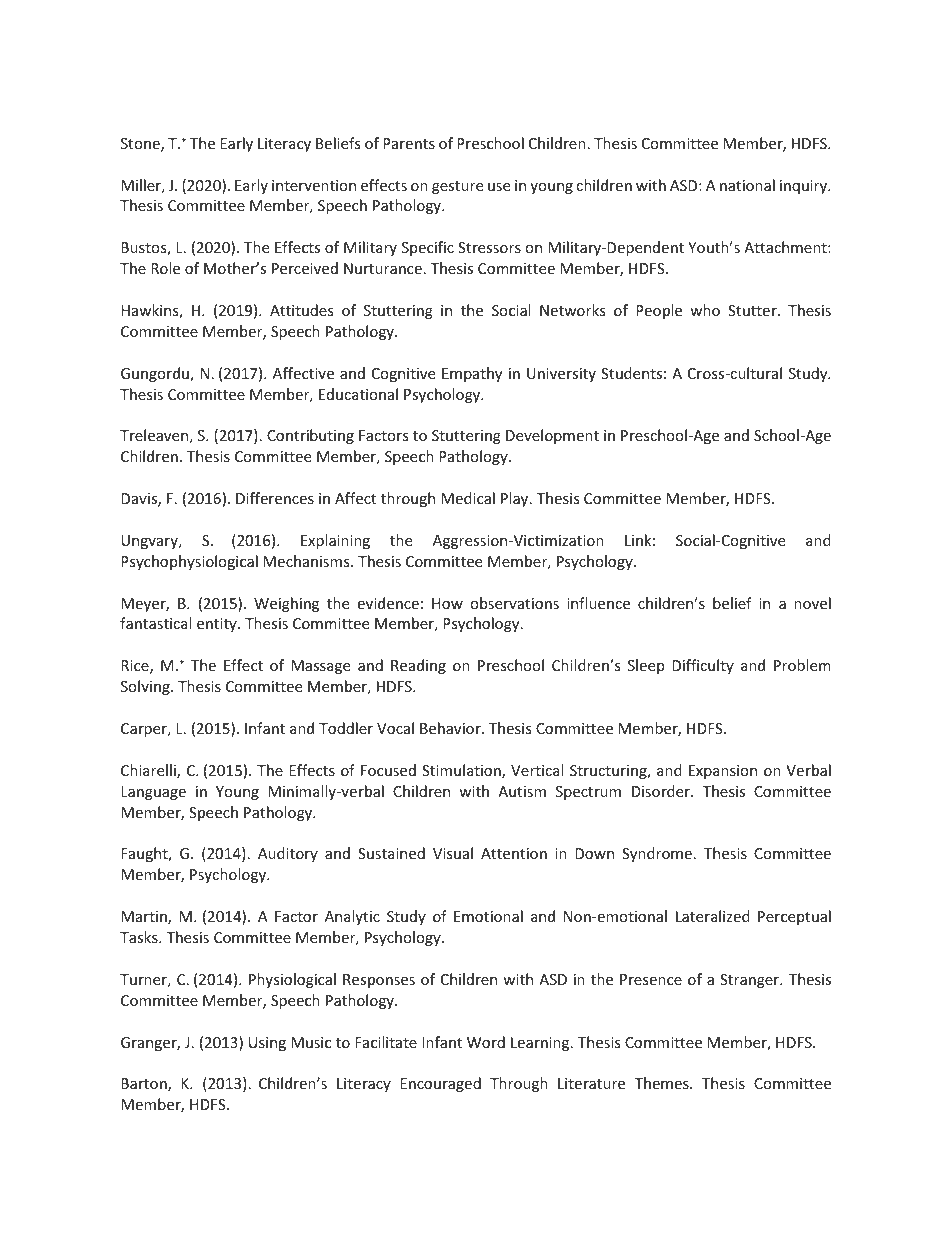  Describe the element at coordinates (486, 1042) in the screenshot. I see `Word` at that location.
